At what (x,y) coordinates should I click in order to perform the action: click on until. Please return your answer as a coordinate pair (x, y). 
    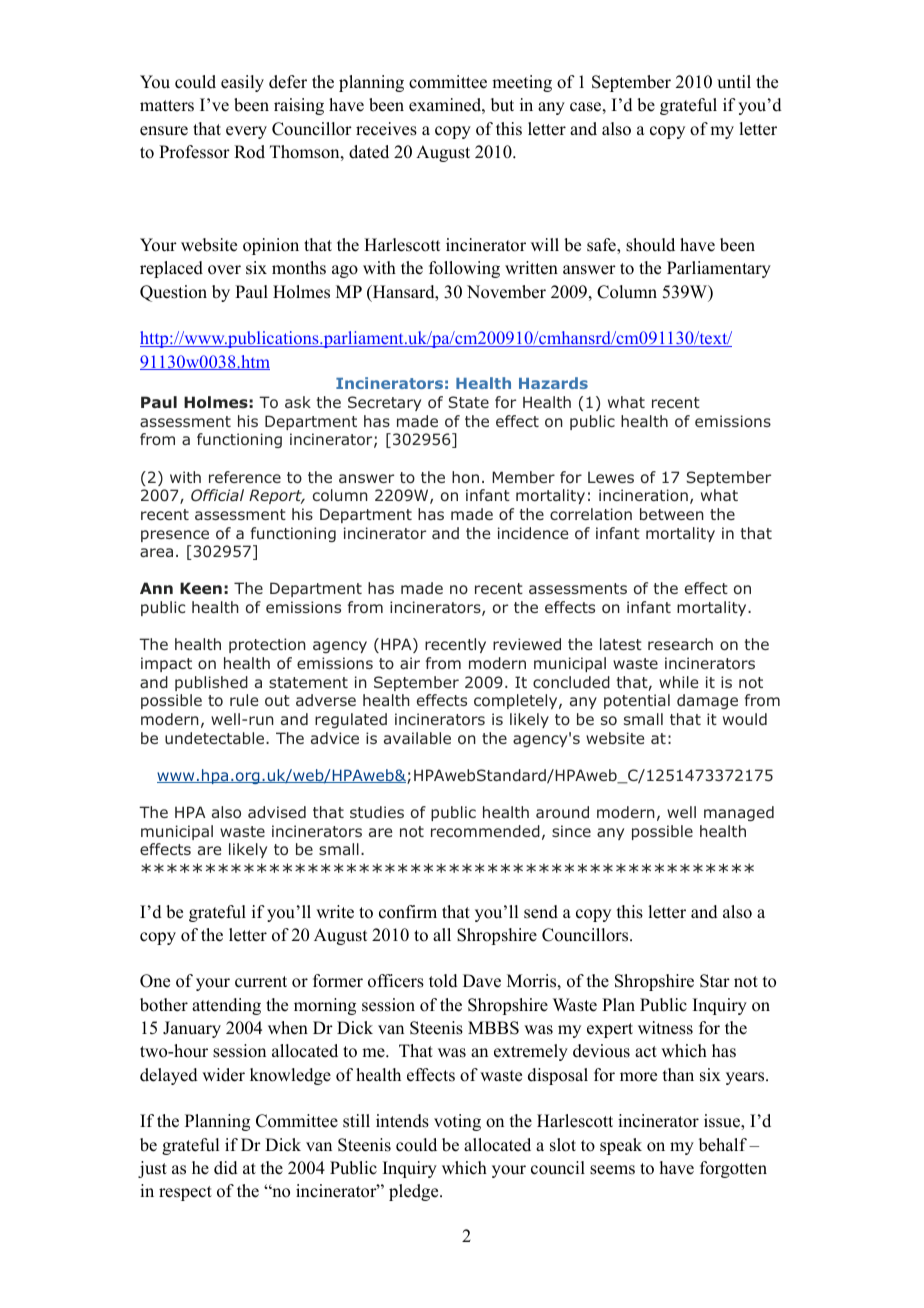
    Looking at the image, I should click on (734, 82).
